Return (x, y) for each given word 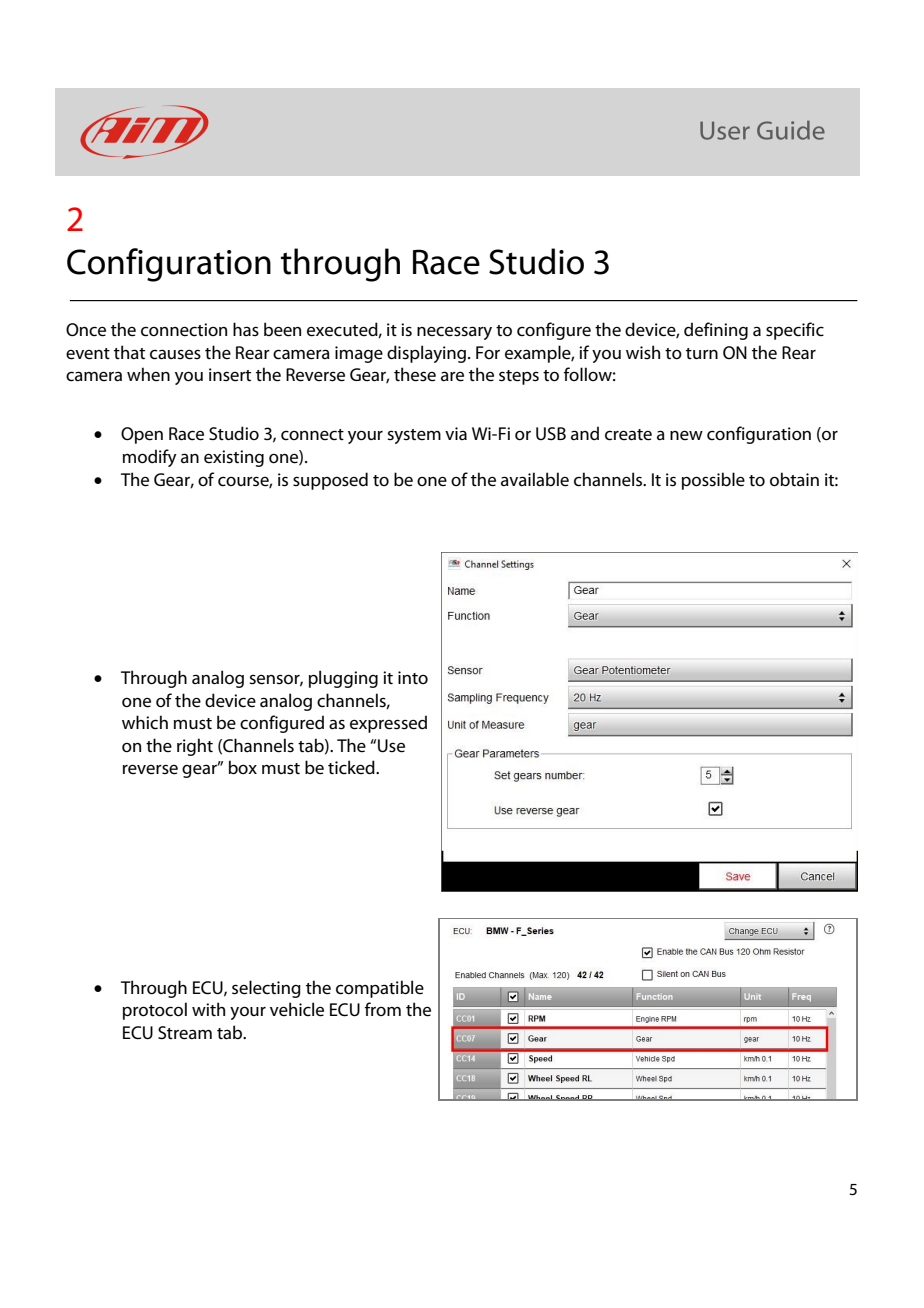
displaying (426, 354)
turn (702, 353)
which (145, 722)
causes (175, 354)
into (413, 677)
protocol (155, 1011)
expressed (388, 724)
